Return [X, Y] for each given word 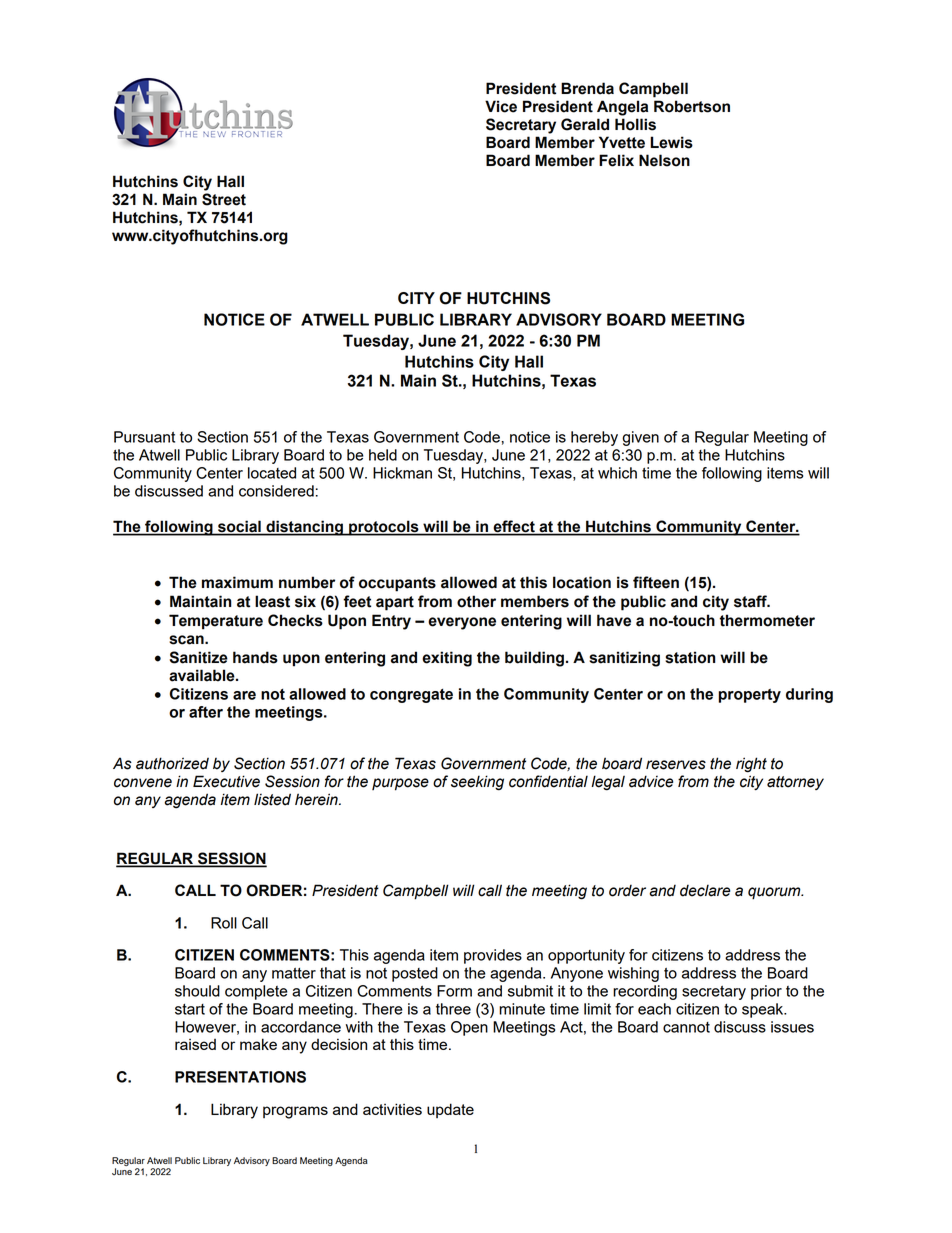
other [476, 601]
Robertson [692, 106]
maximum [237, 582]
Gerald [585, 124]
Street [224, 199]
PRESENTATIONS [240, 1077]
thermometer [767, 620]
